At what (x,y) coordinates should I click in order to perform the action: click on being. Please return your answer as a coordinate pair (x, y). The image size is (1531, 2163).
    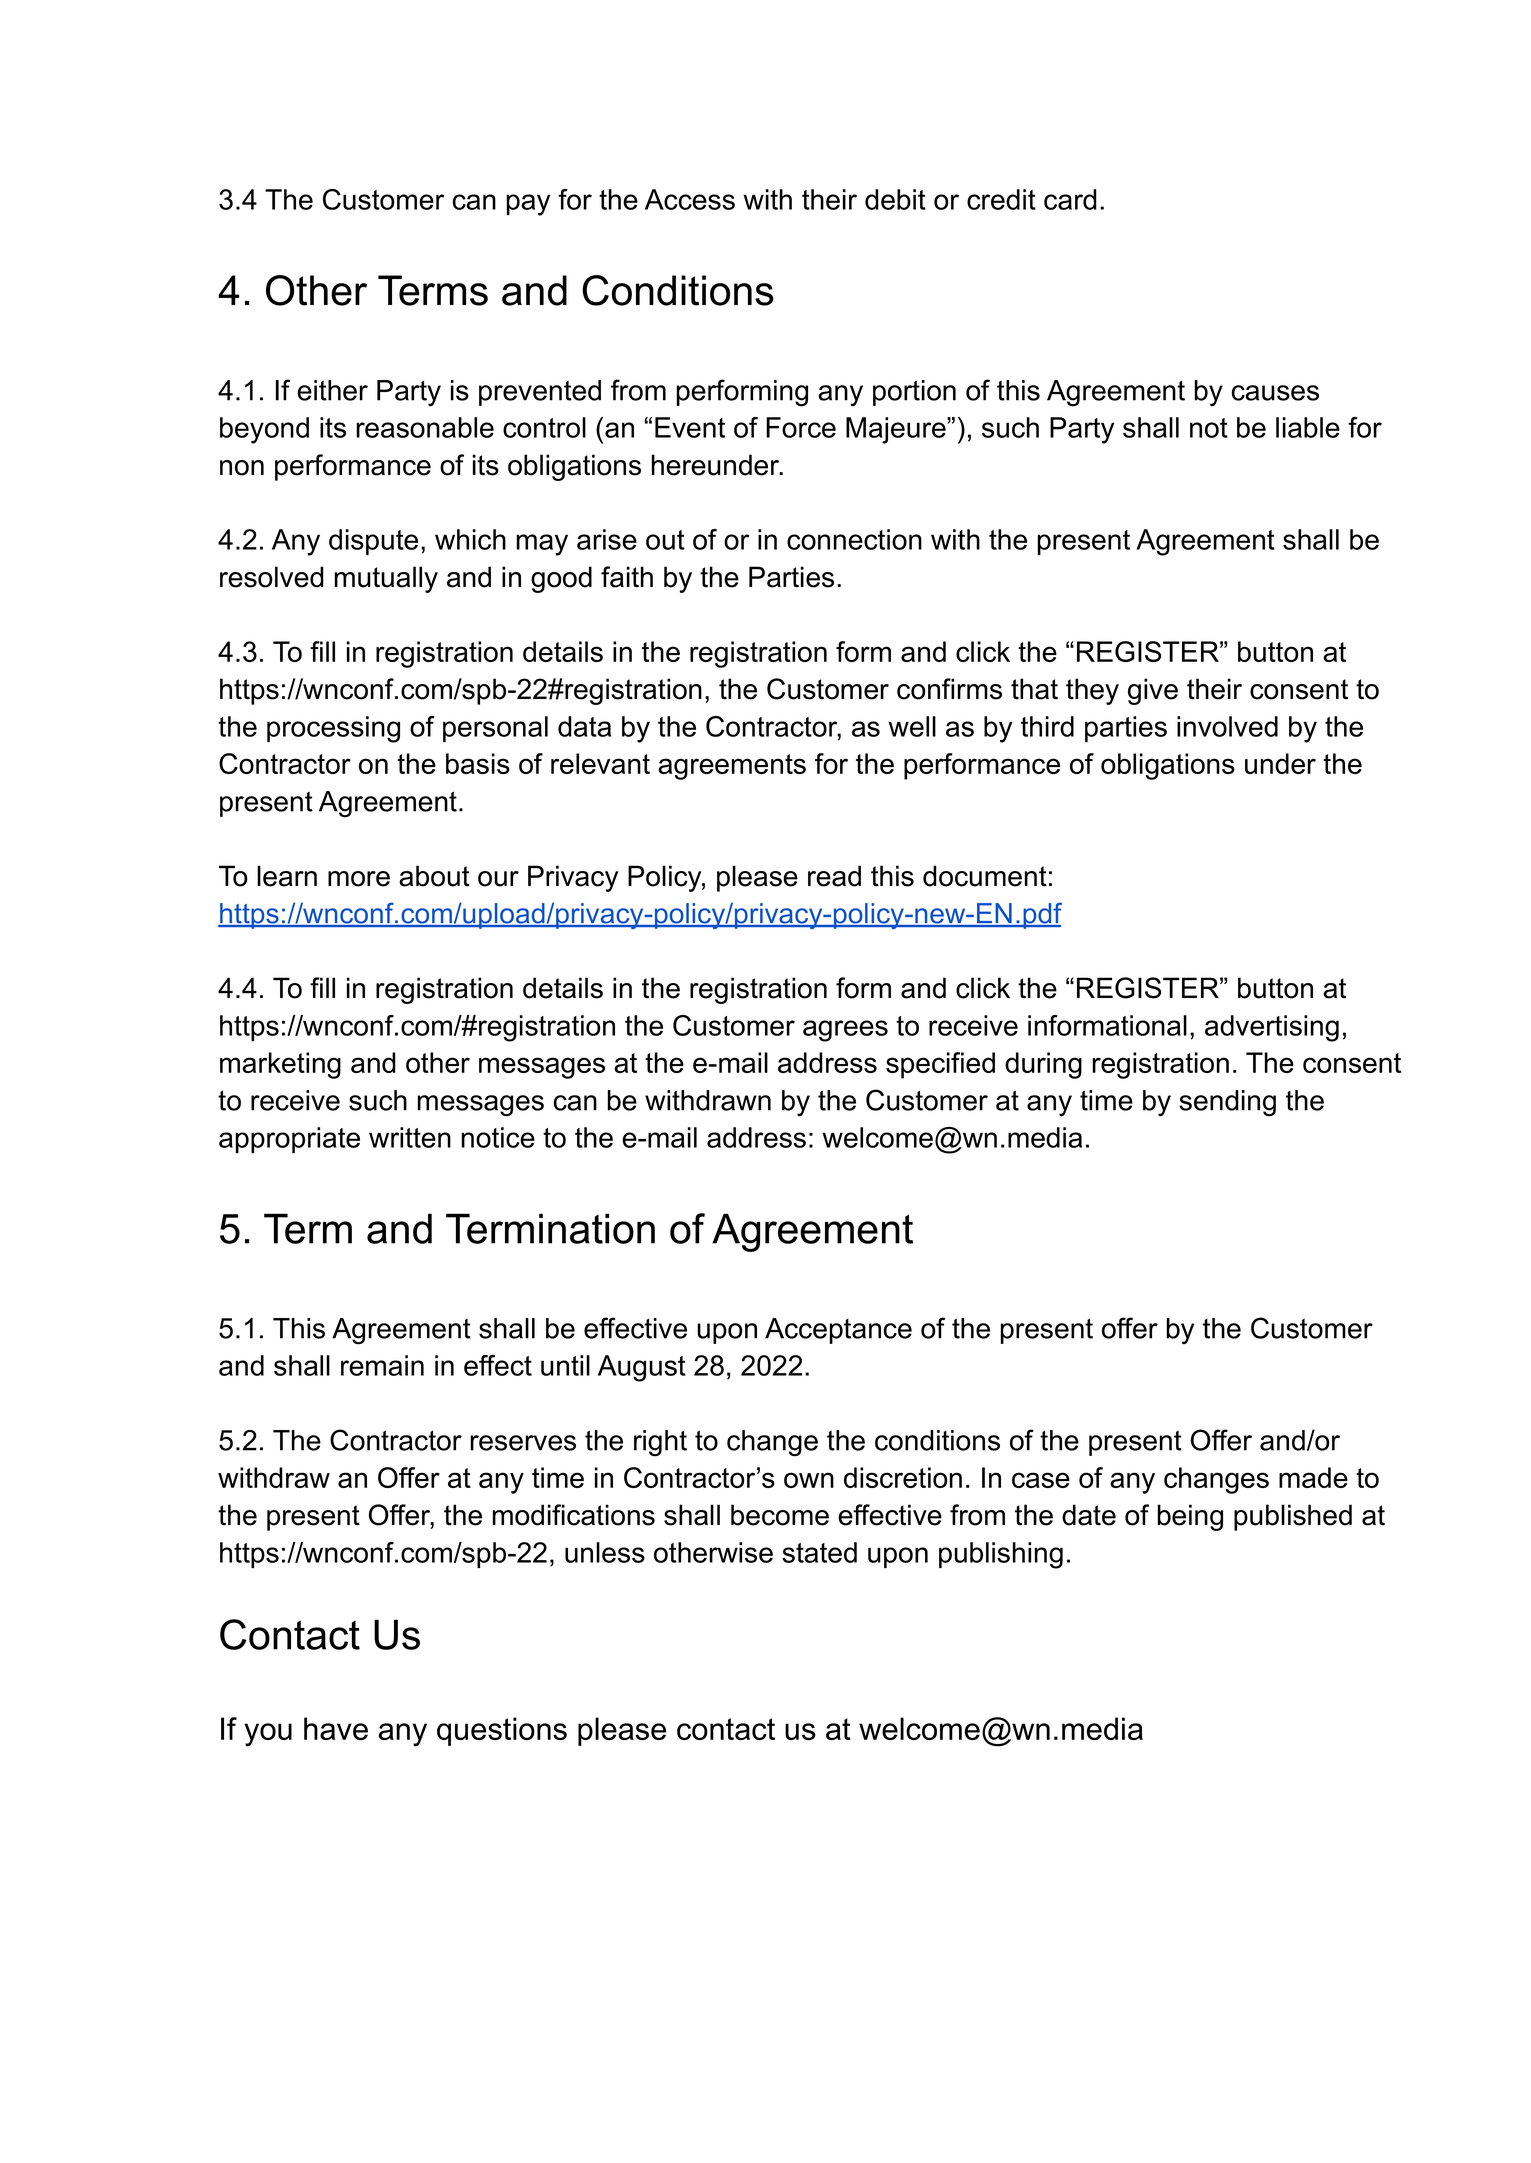
    Looking at the image, I should click on (1190, 1517).
